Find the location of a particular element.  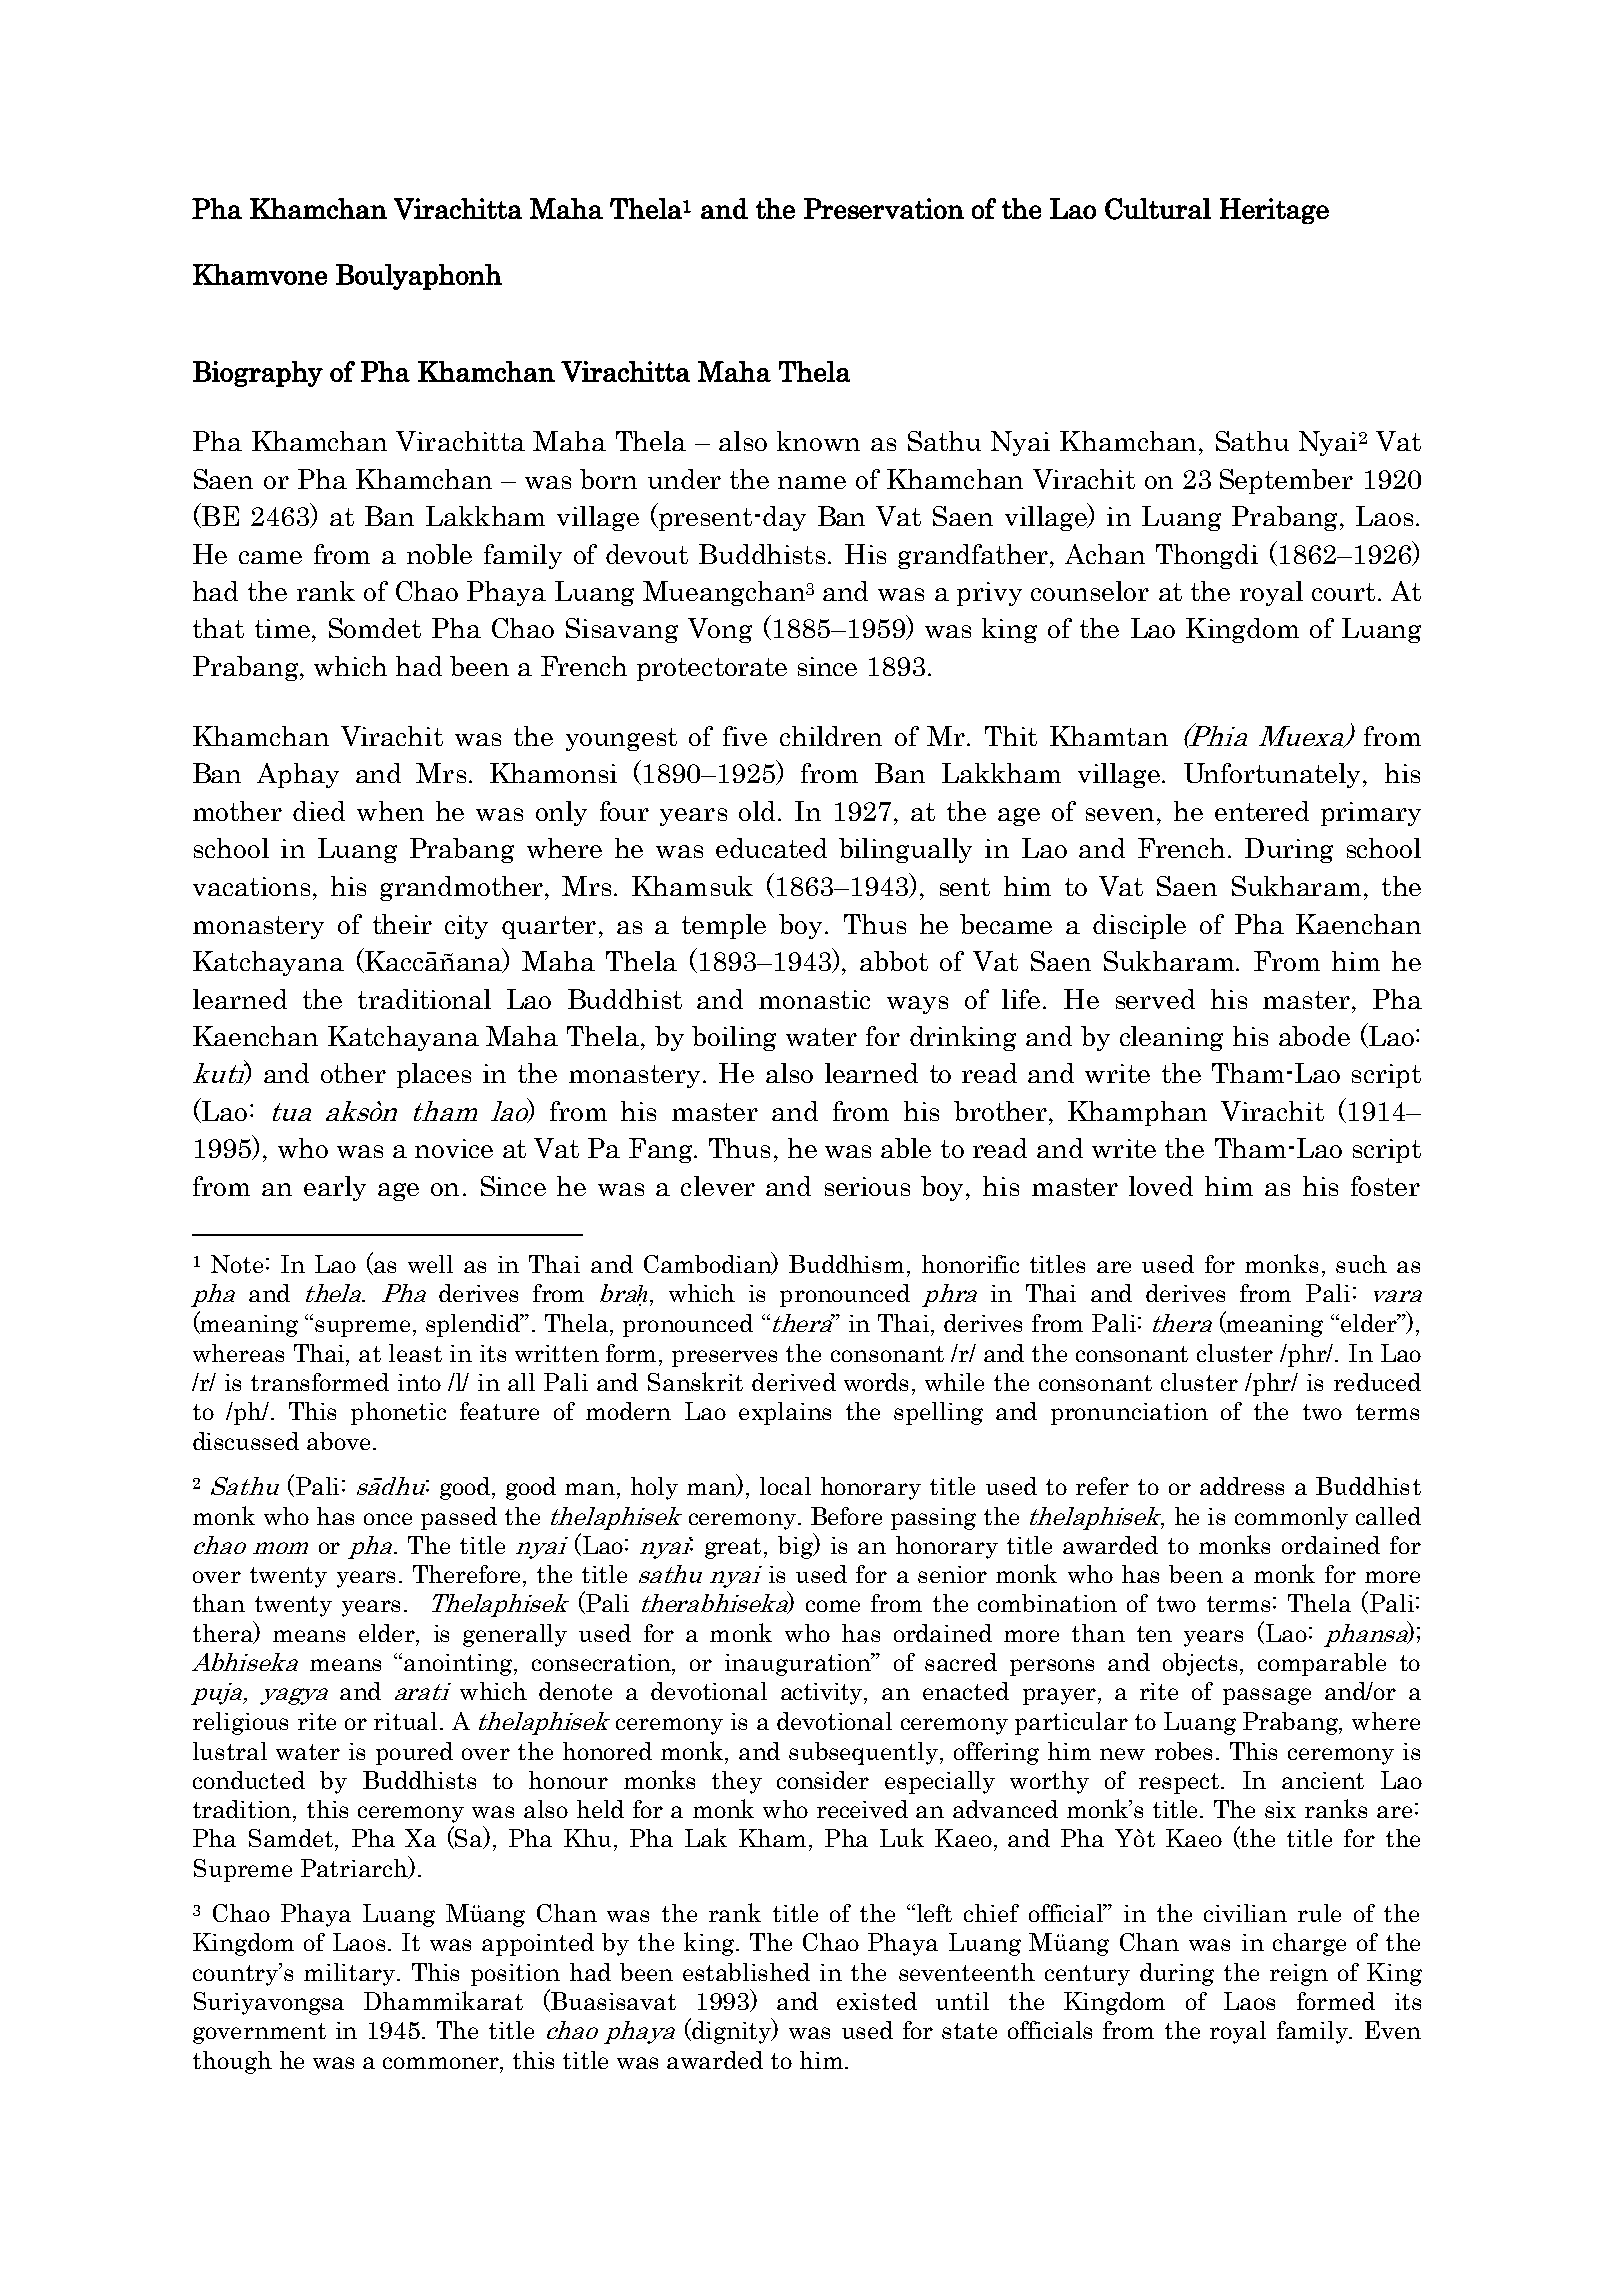

reign is located at coordinates (1299, 1975).
